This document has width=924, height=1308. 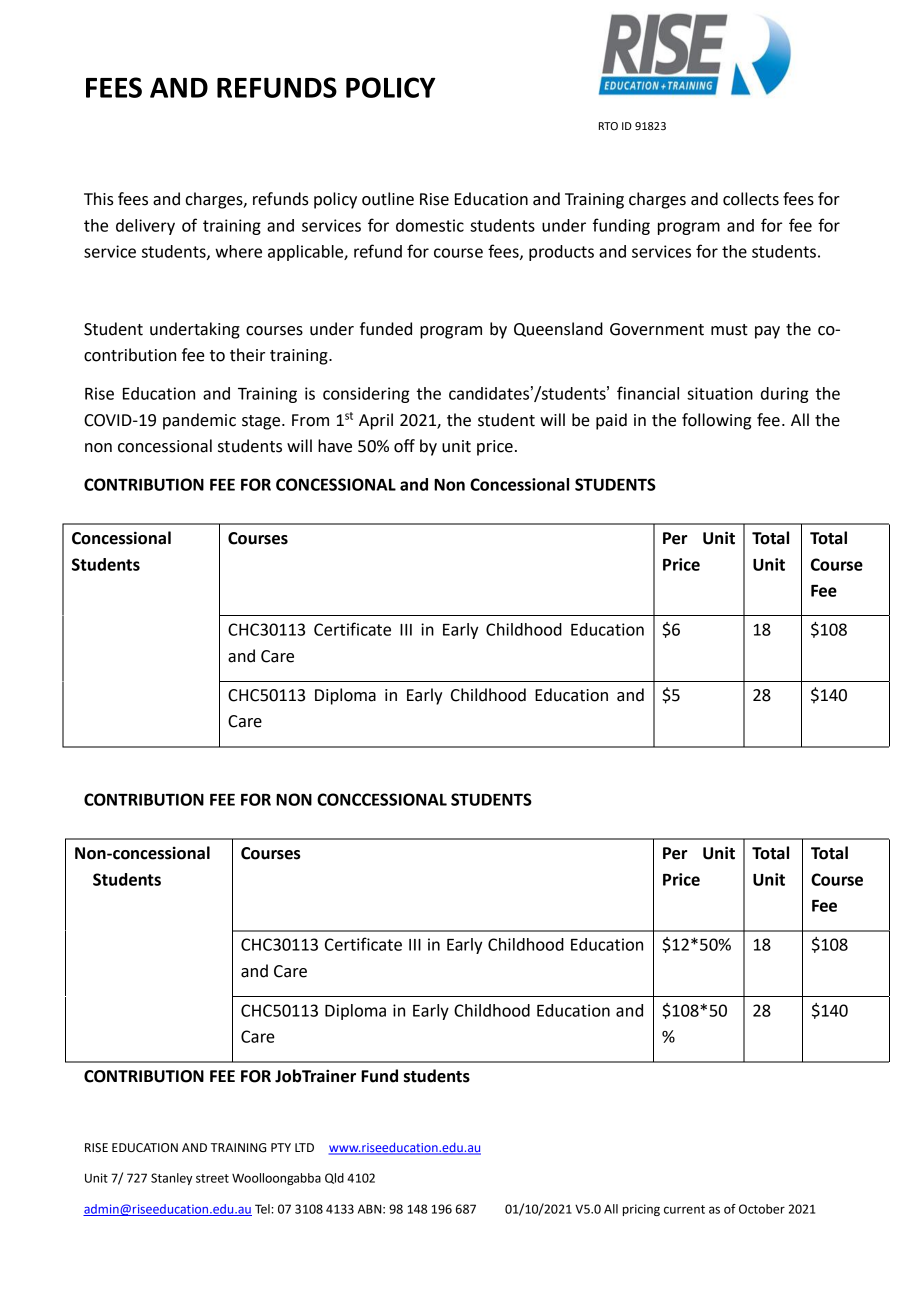 What do you see at coordinates (334, 1178) in the document?
I see `Qld` at bounding box center [334, 1178].
